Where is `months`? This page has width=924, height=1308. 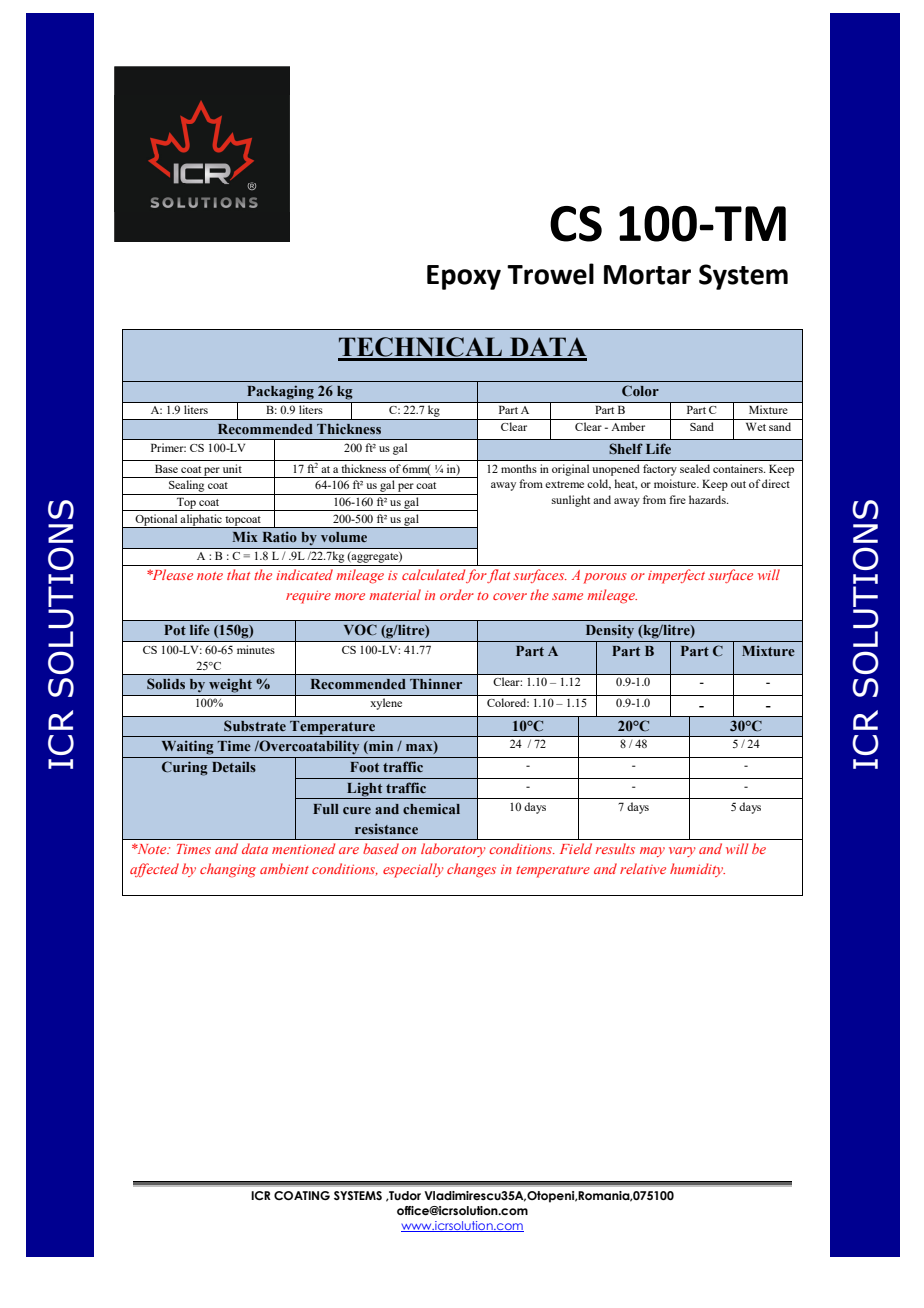
months is located at coordinates (519, 468).
